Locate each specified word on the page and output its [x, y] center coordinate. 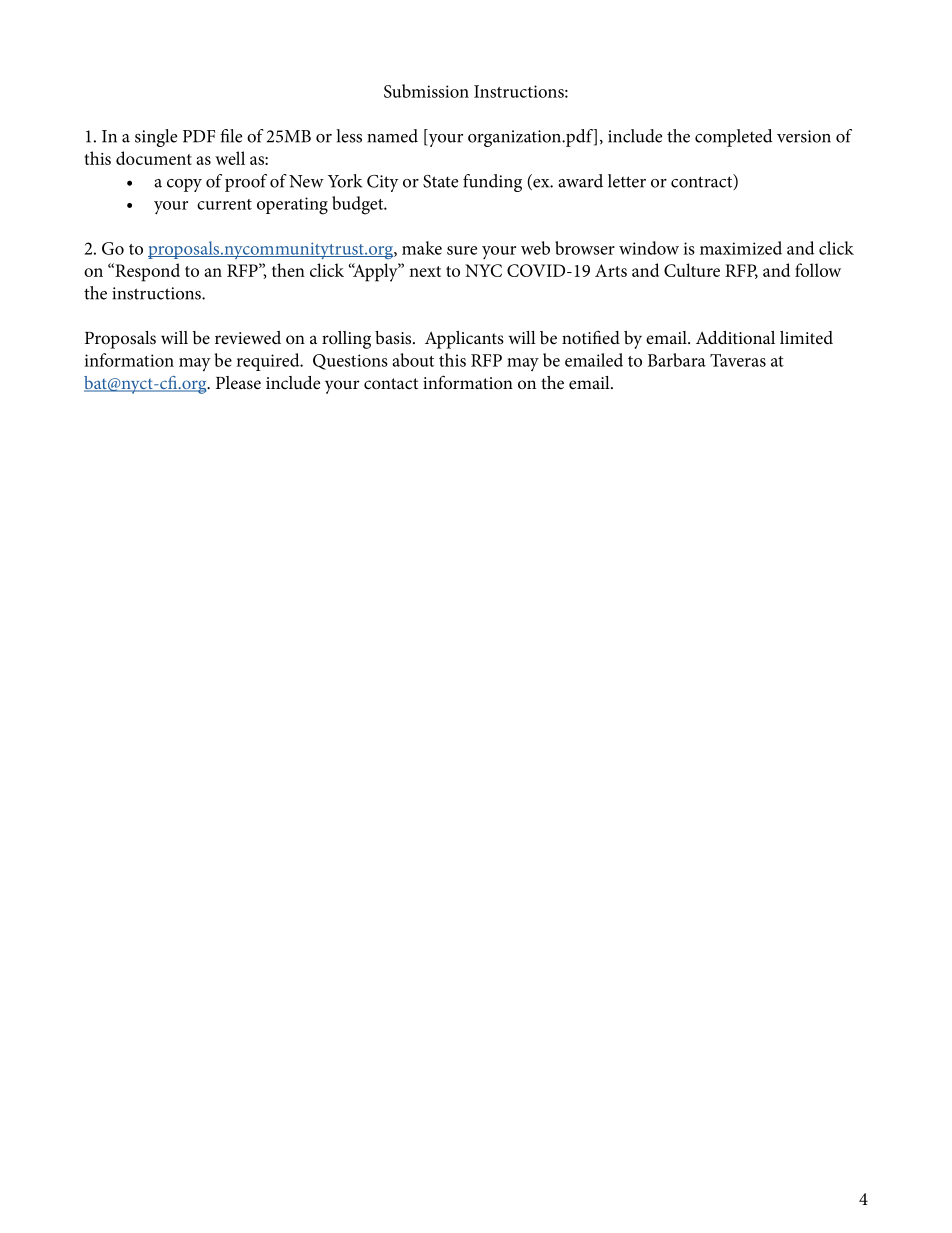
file [231, 136]
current [224, 204]
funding [492, 183]
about [413, 360]
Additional [735, 338]
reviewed [248, 338]
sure [462, 250]
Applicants [464, 340]
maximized [741, 248]
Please [238, 383]
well [230, 158]
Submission [426, 91]
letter [627, 181]
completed [734, 138]
